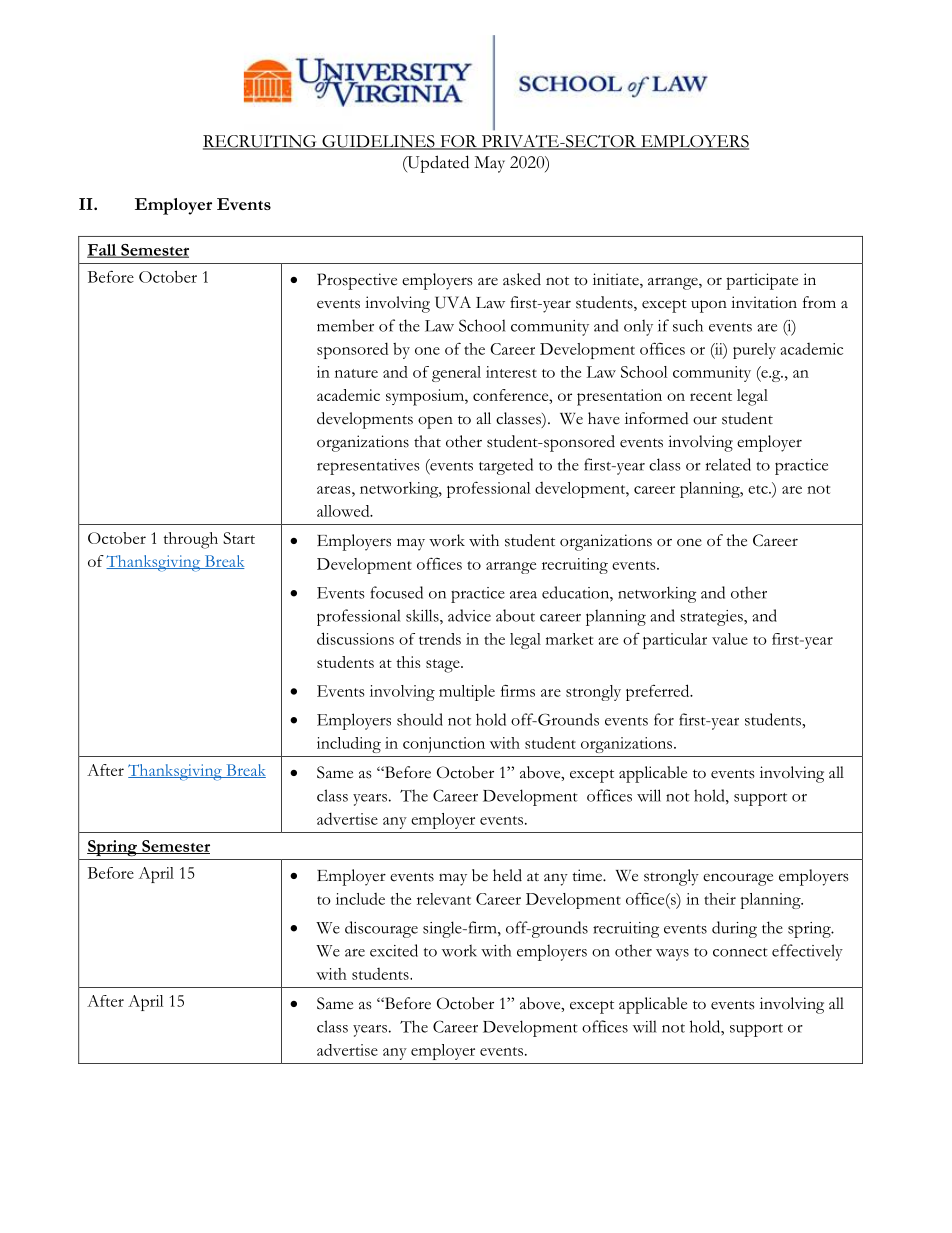 Image resolution: width=952 pixels, height=1233 pixels. What do you see at coordinates (360, 899) in the screenshot?
I see `include` at bounding box center [360, 899].
